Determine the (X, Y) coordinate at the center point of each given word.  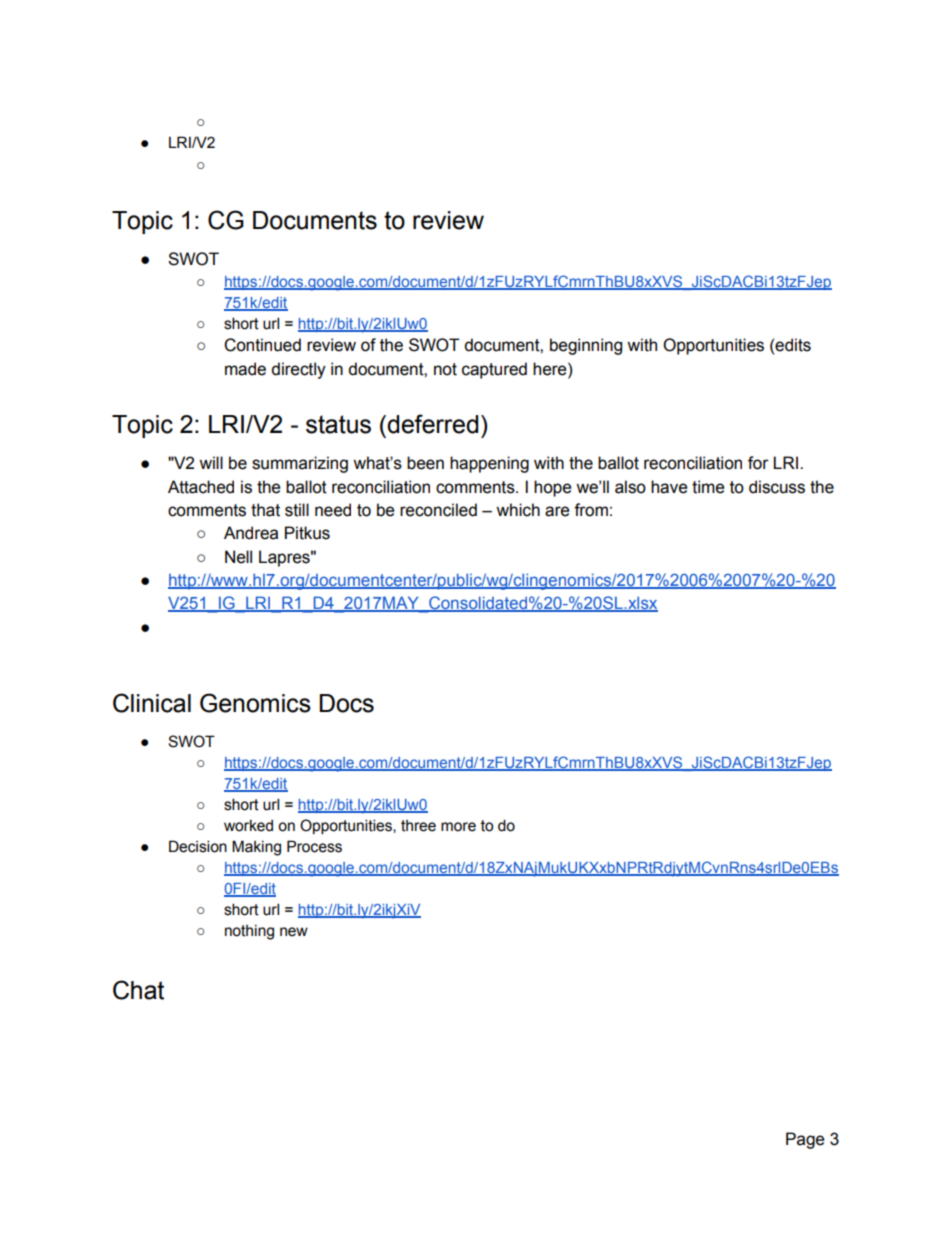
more (458, 827)
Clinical (152, 703)
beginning (586, 346)
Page (805, 1140)
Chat (138, 990)
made (245, 369)
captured (494, 370)
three (418, 826)
